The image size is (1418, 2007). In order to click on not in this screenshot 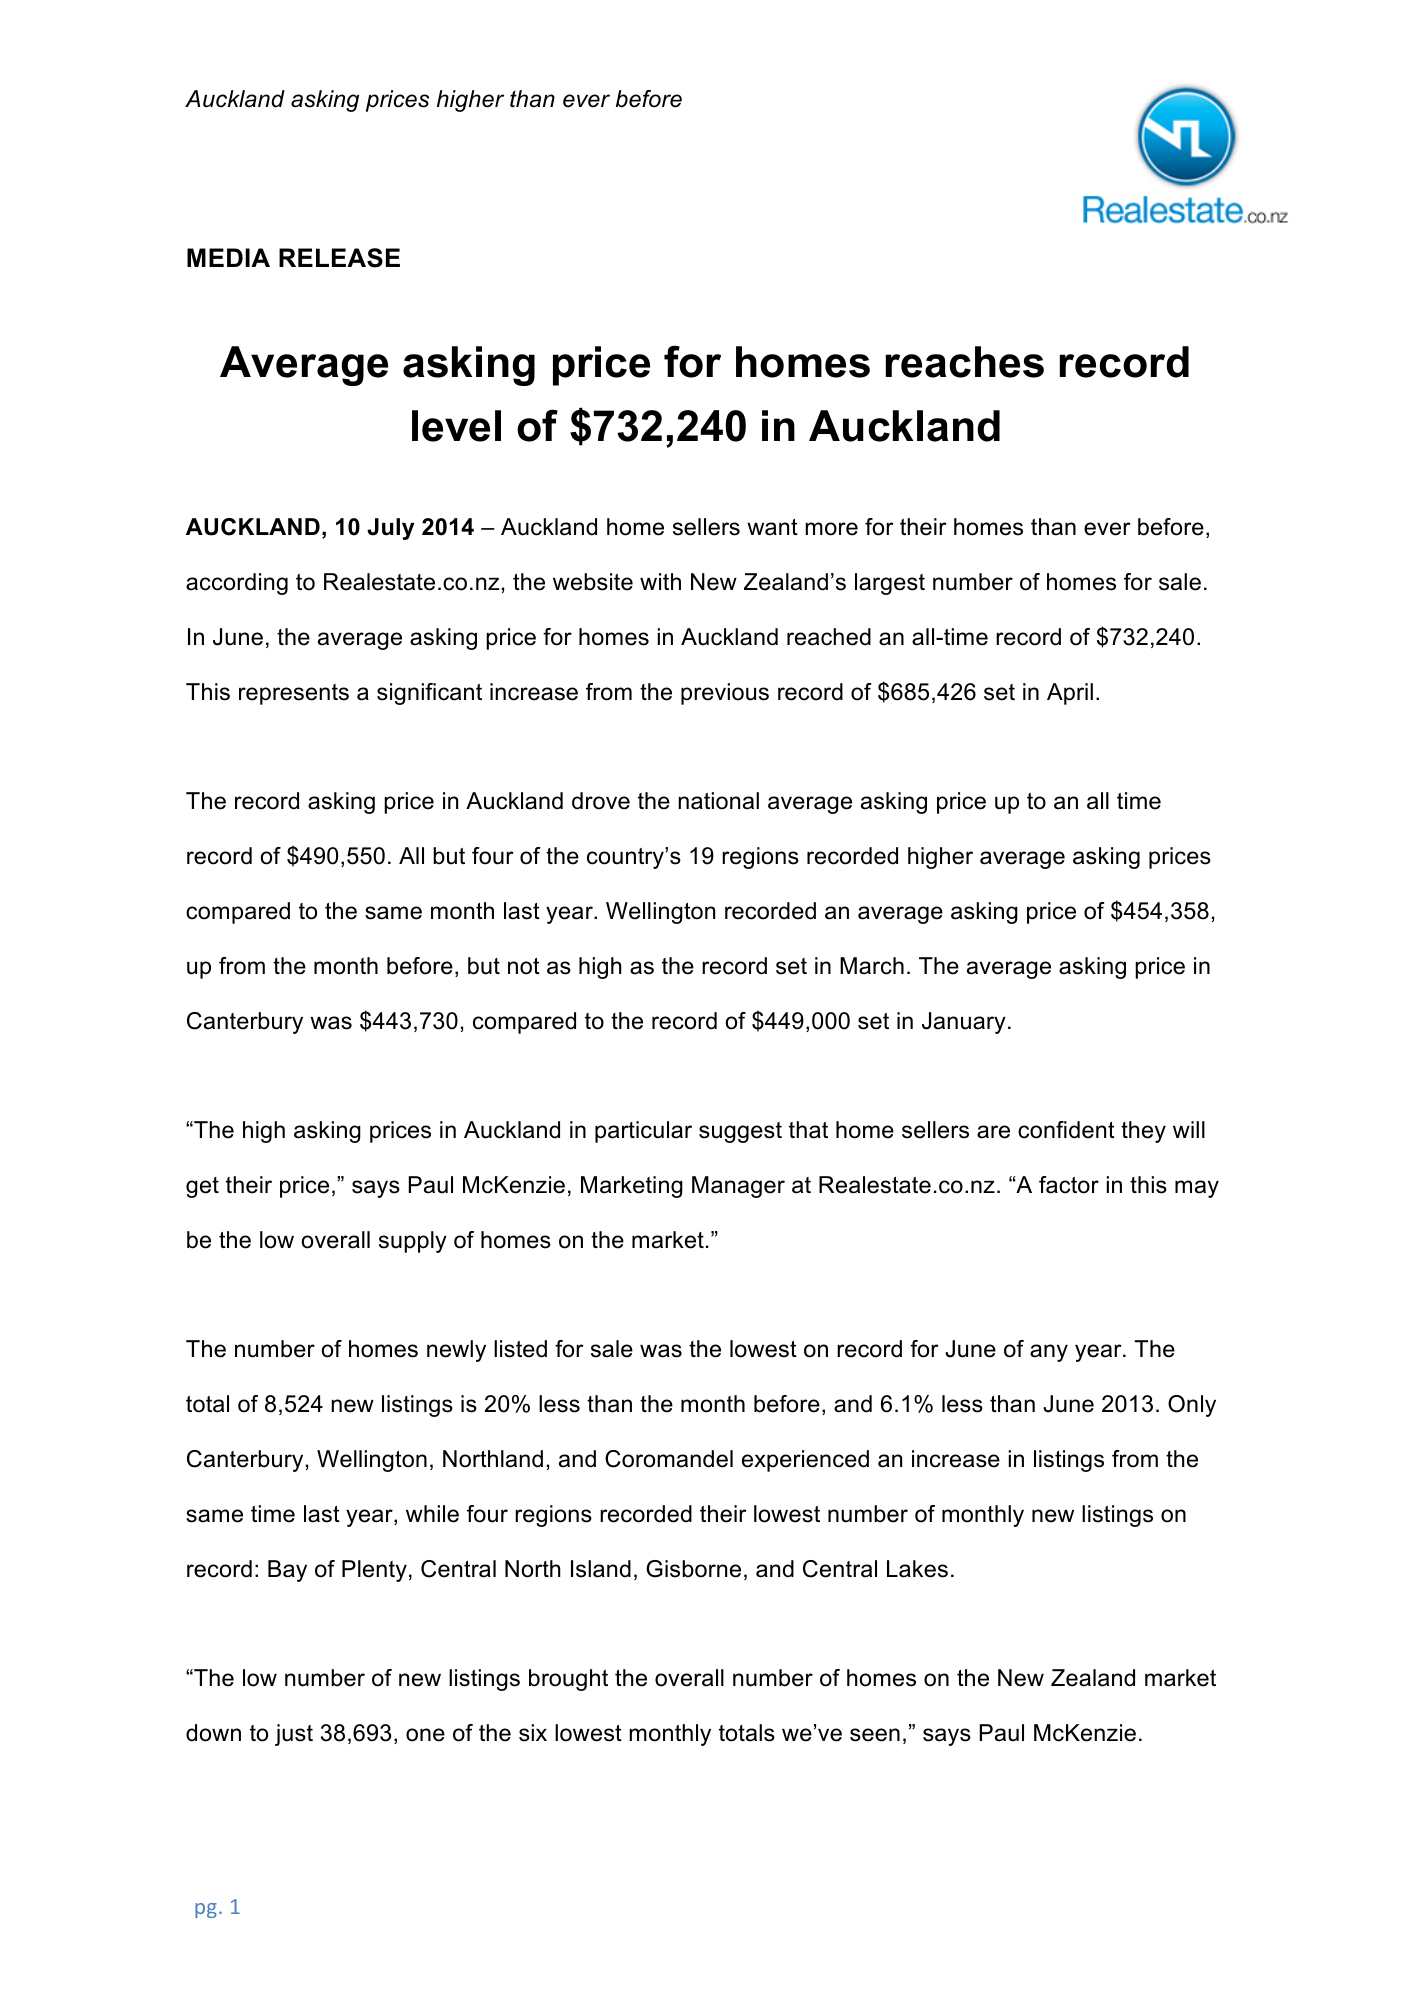, I will do `click(524, 966)`.
